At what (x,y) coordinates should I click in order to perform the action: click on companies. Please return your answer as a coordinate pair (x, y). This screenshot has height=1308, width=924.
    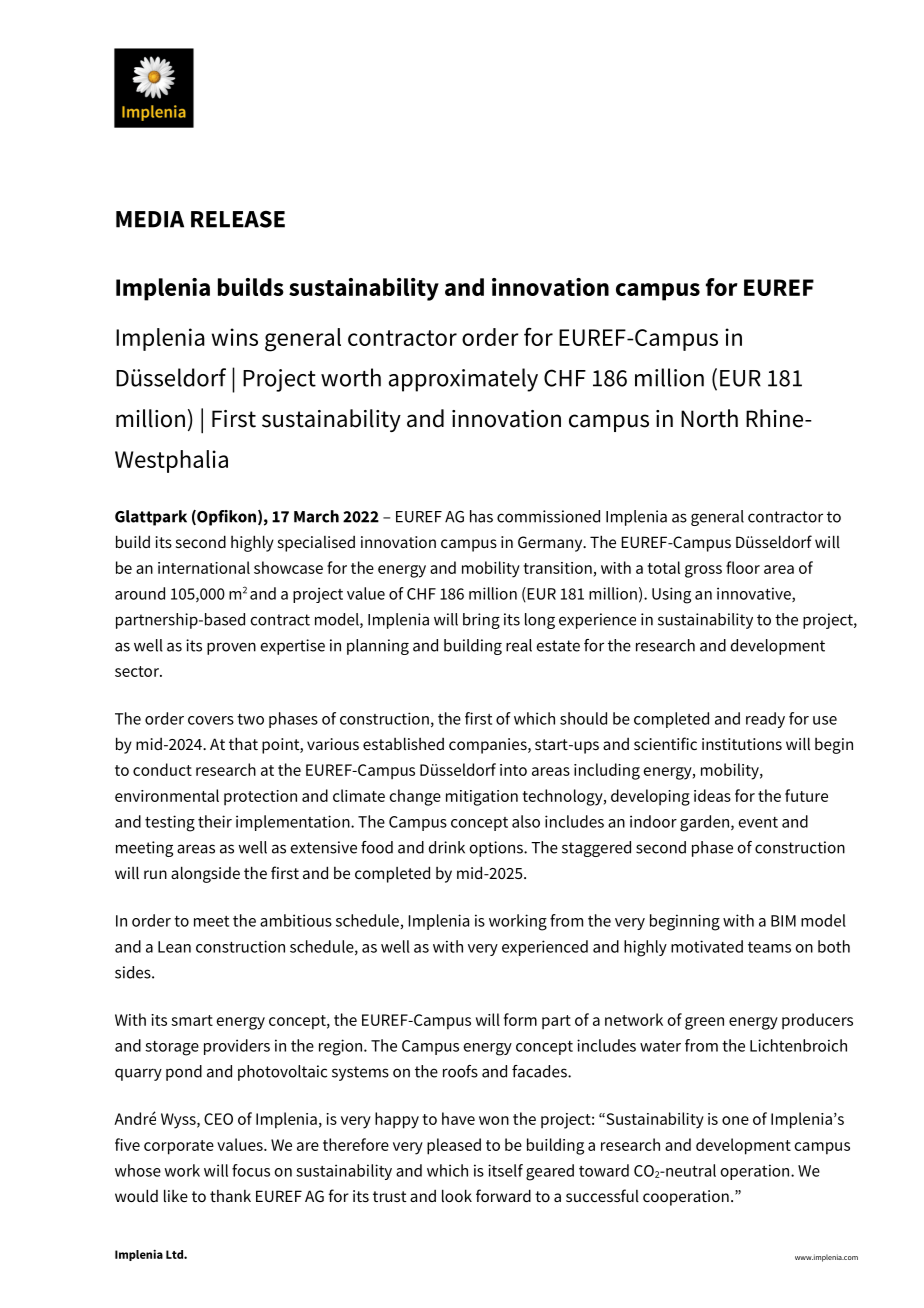
    Looking at the image, I should click on (489, 746).
